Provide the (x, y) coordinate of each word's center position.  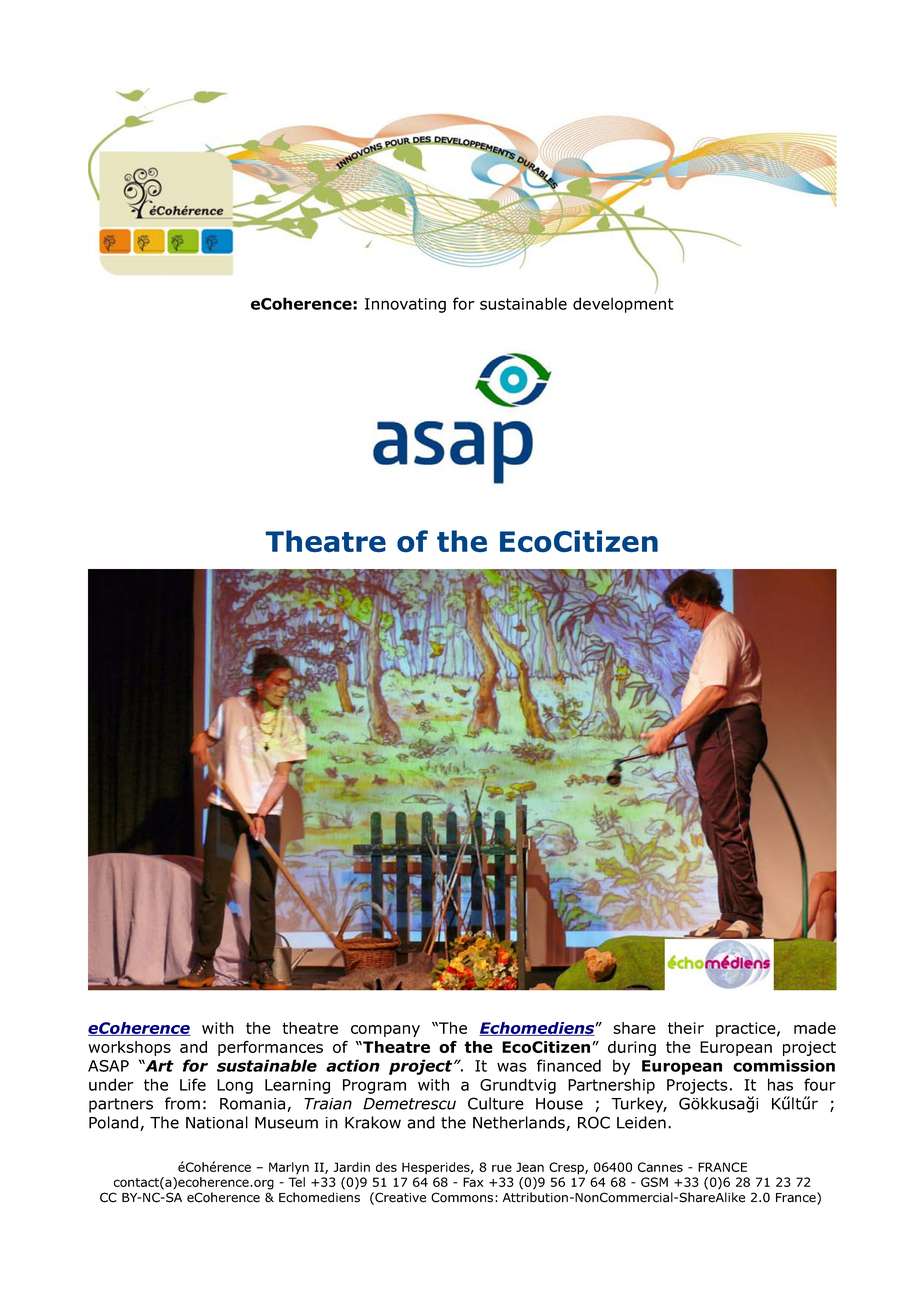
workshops (129, 1048)
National (217, 1122)
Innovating (405, 305)
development (623, 305)
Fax (473, 1182)
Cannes (660, 1167)
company (385, 1031)
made (815, 1028)
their (686, 1028)
